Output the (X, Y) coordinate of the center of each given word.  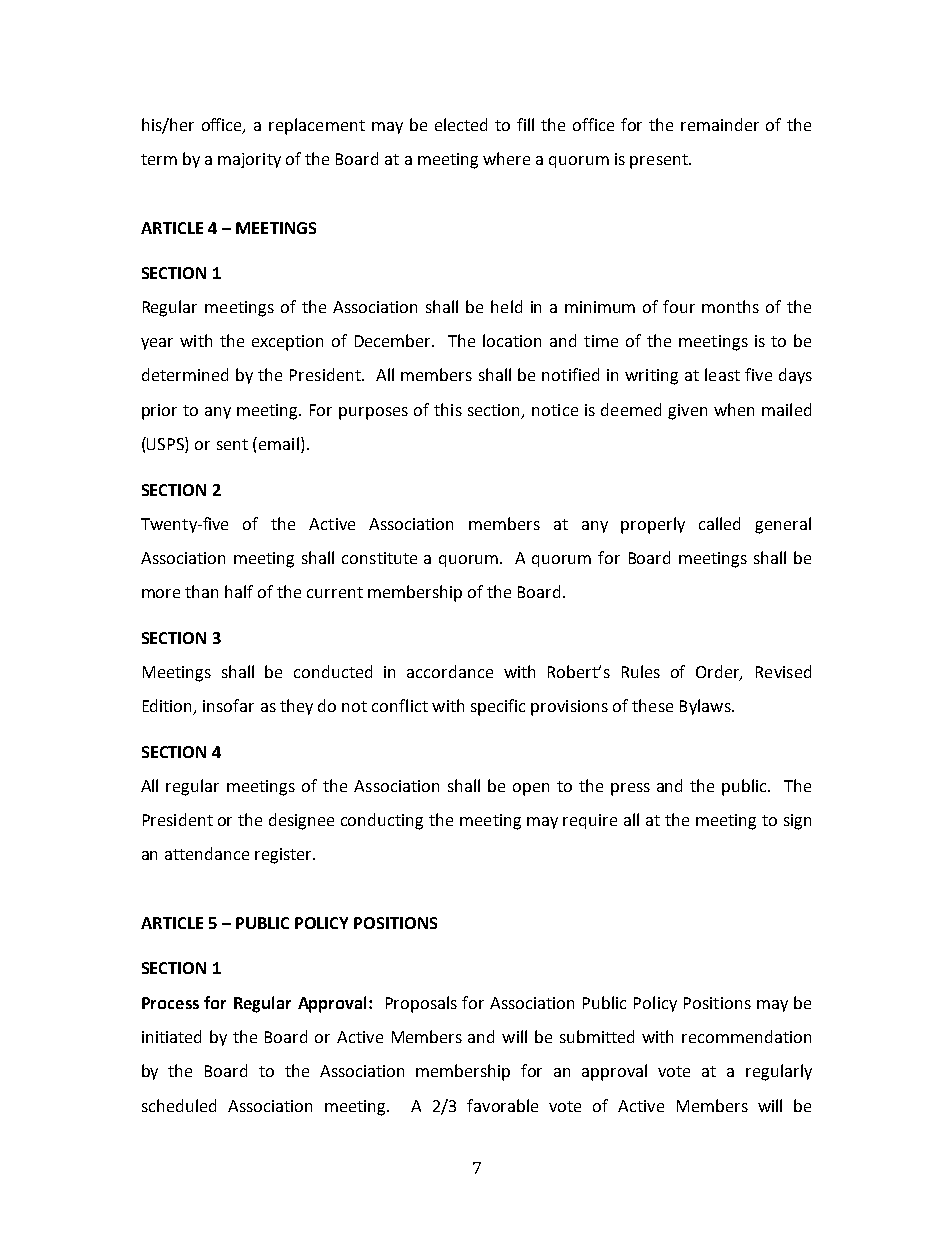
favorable (502, 1105)
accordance (450, 671)
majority (249, 160)
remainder (720, 124)
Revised (783, 671)
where (506, 158)
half (239, 591)
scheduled (179, 1105)
